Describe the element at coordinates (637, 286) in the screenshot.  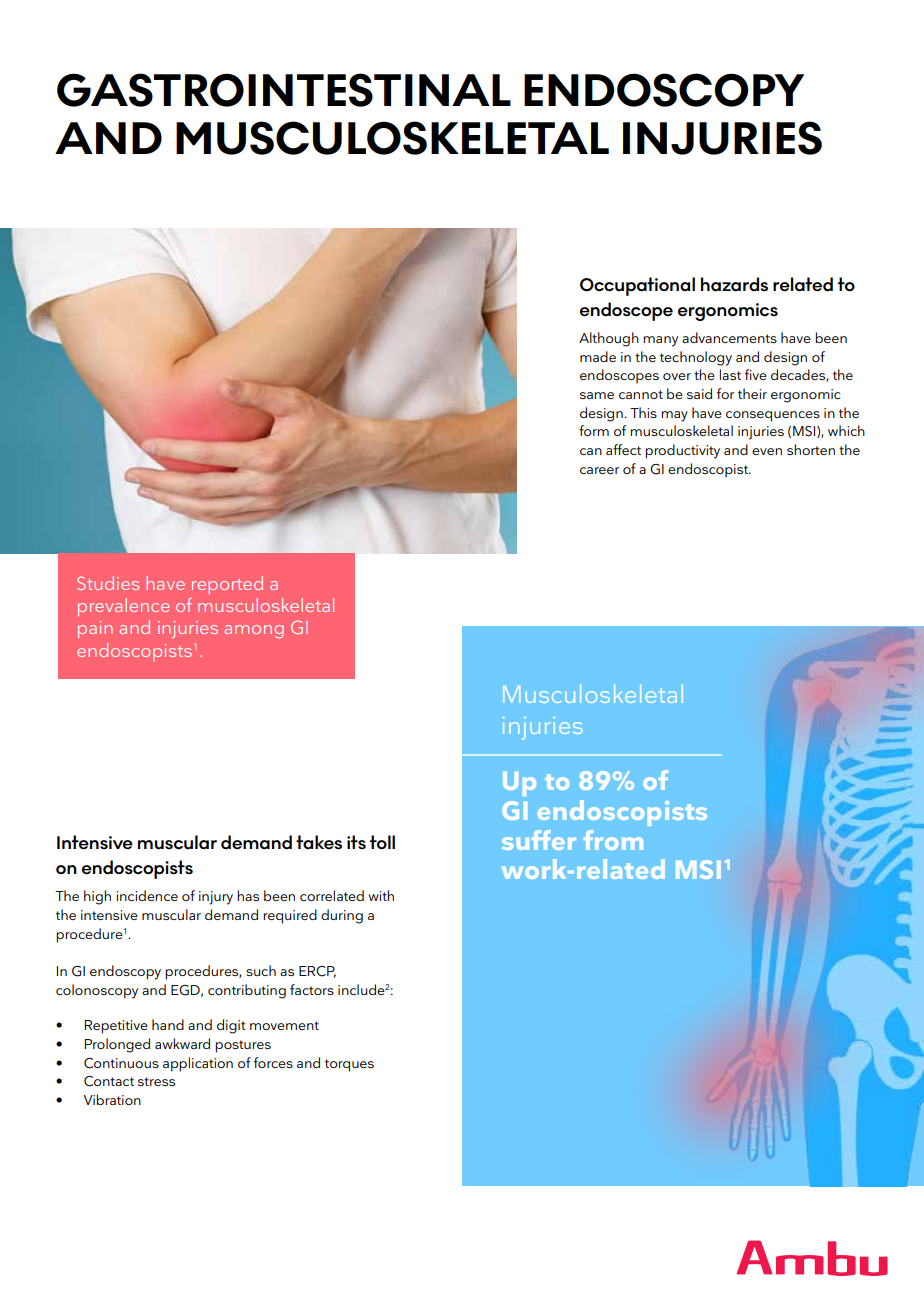
I see `Occupational` at that location.
